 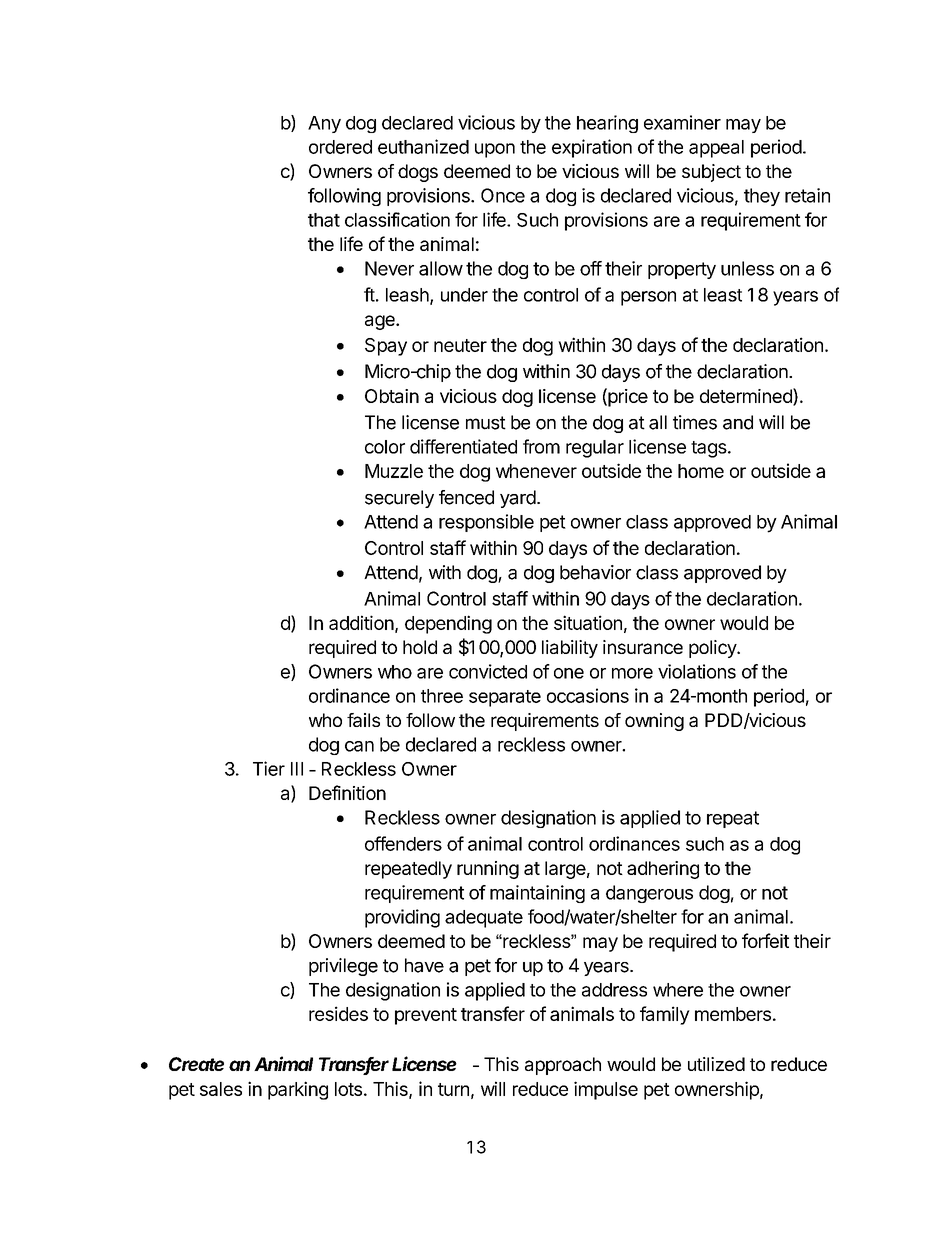 I want to click on forfeit, so click(x=765, y=940).
